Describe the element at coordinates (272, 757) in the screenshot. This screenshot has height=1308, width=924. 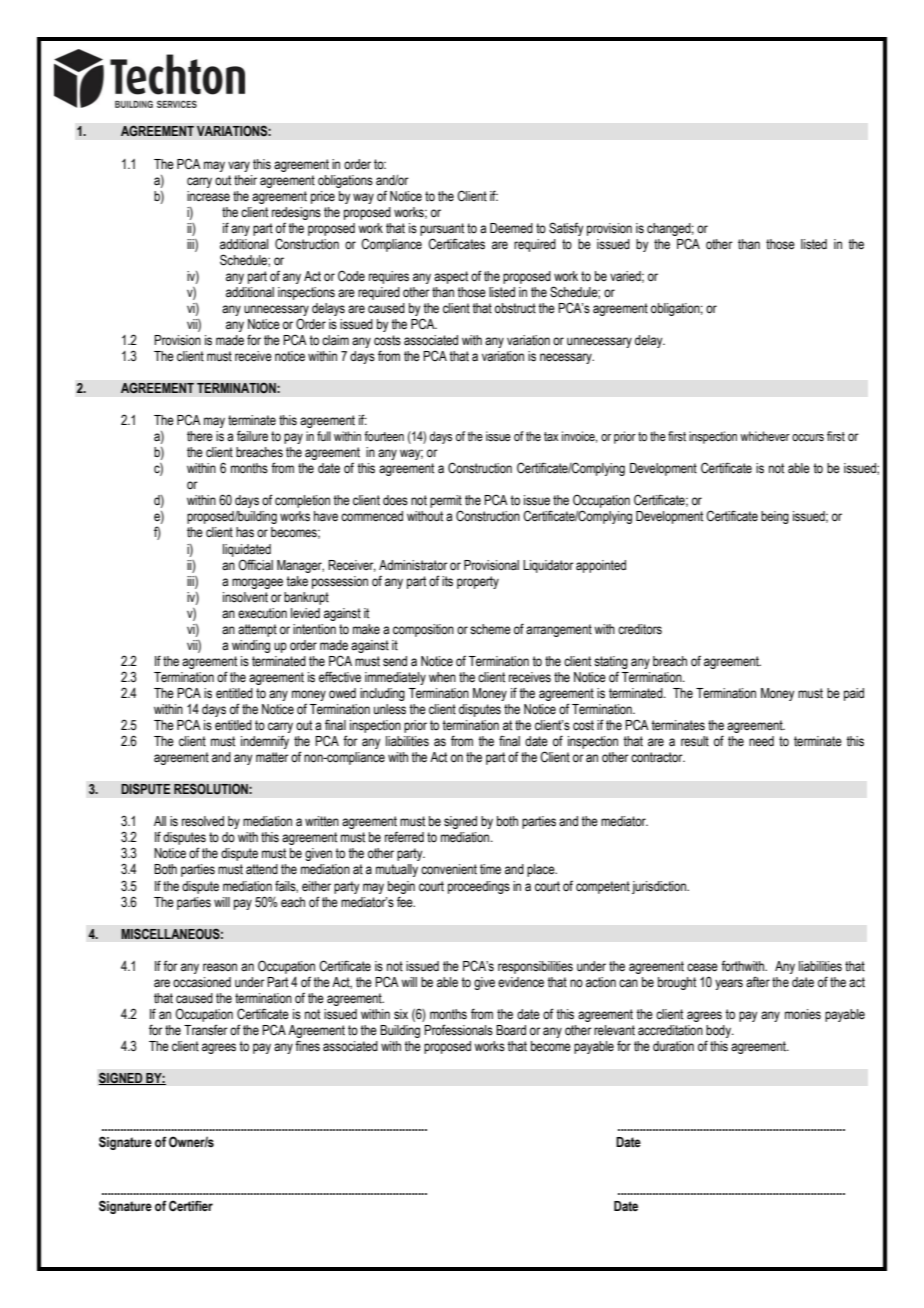
I see `matter` at that location.
